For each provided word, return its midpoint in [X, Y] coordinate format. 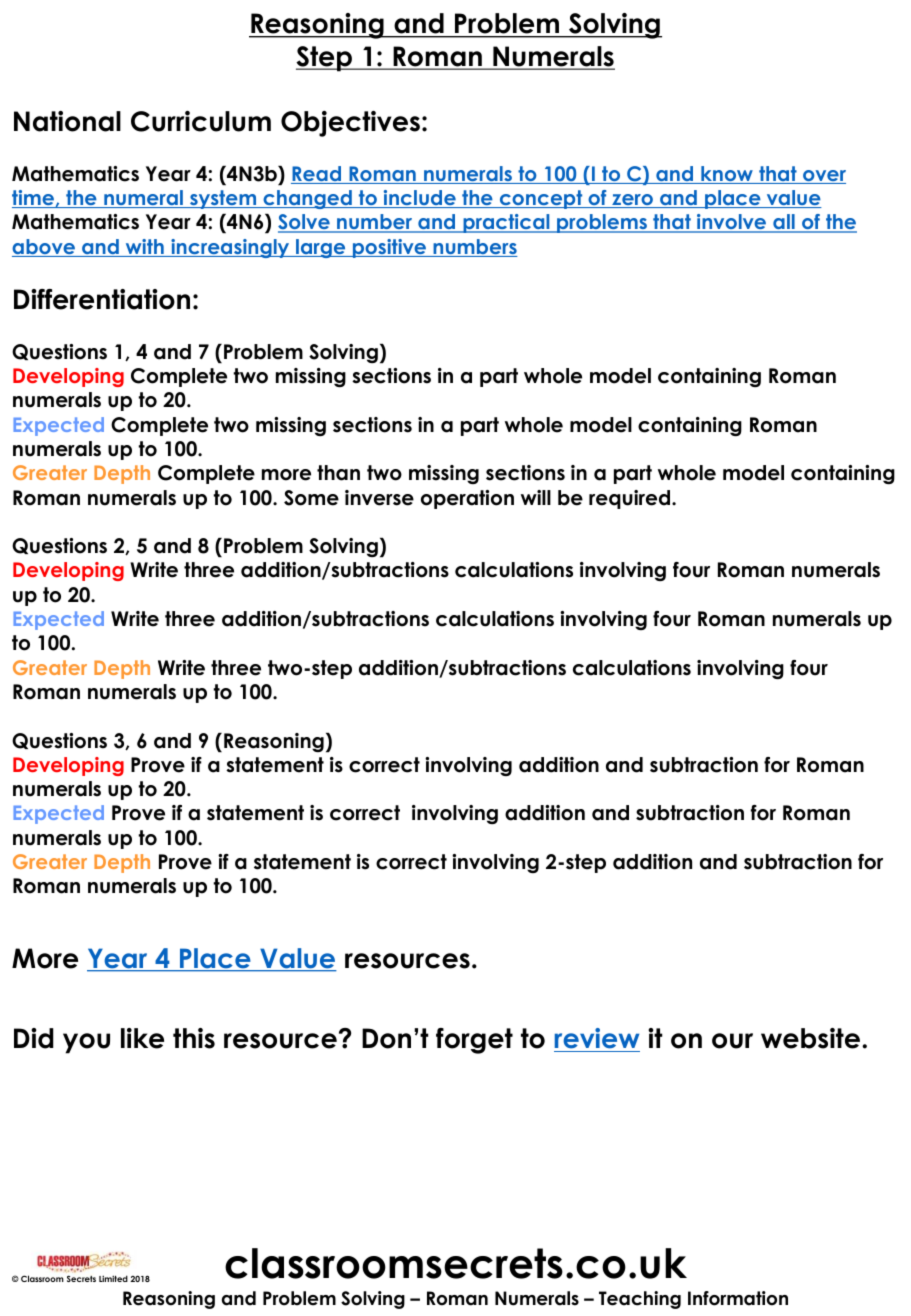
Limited [113, 1278]
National [67, 121]
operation [467, 499]
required [631, 499]
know [727, 175]
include [419, 199]
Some [311, 498]
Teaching [640, 1300]
